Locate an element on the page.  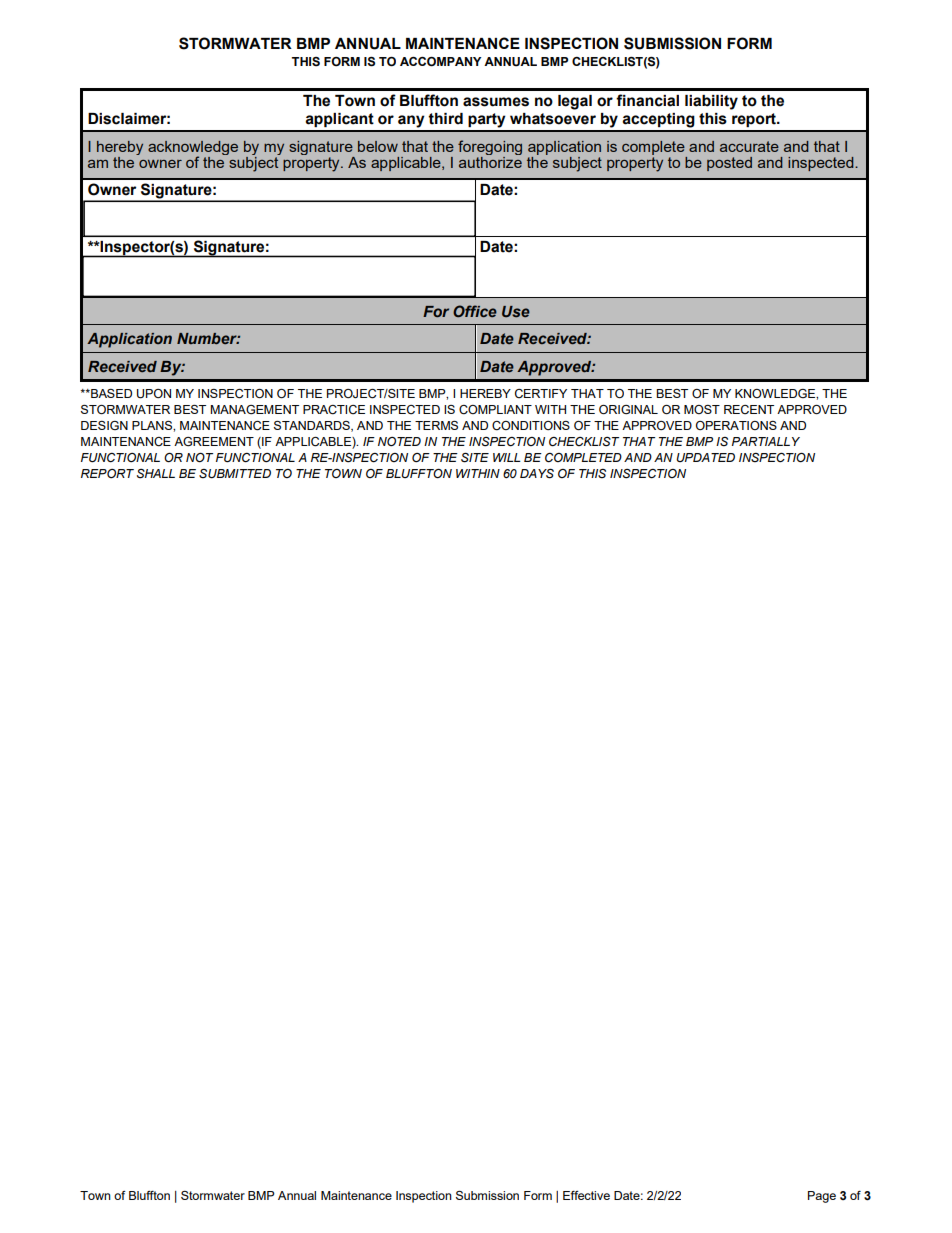
Page is located at coordinates (822, 1197).
